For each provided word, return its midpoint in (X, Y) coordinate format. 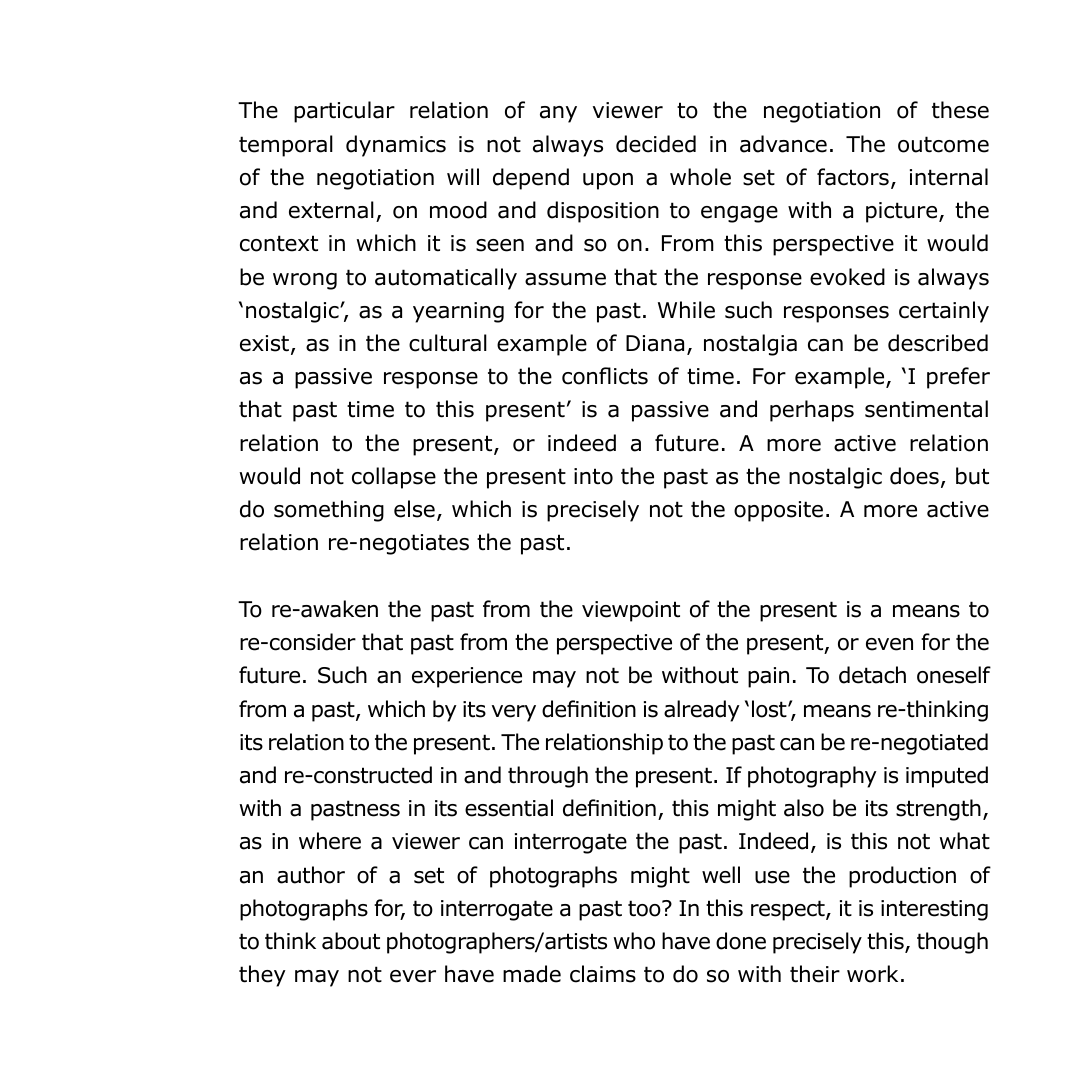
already (702, 711)
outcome (943, 144)
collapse (394, 478)
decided (656, 144)
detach (872, 675)
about (351, 941)
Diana (655, 343)
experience (467, 677)
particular (344, 112)
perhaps (812, 411)
